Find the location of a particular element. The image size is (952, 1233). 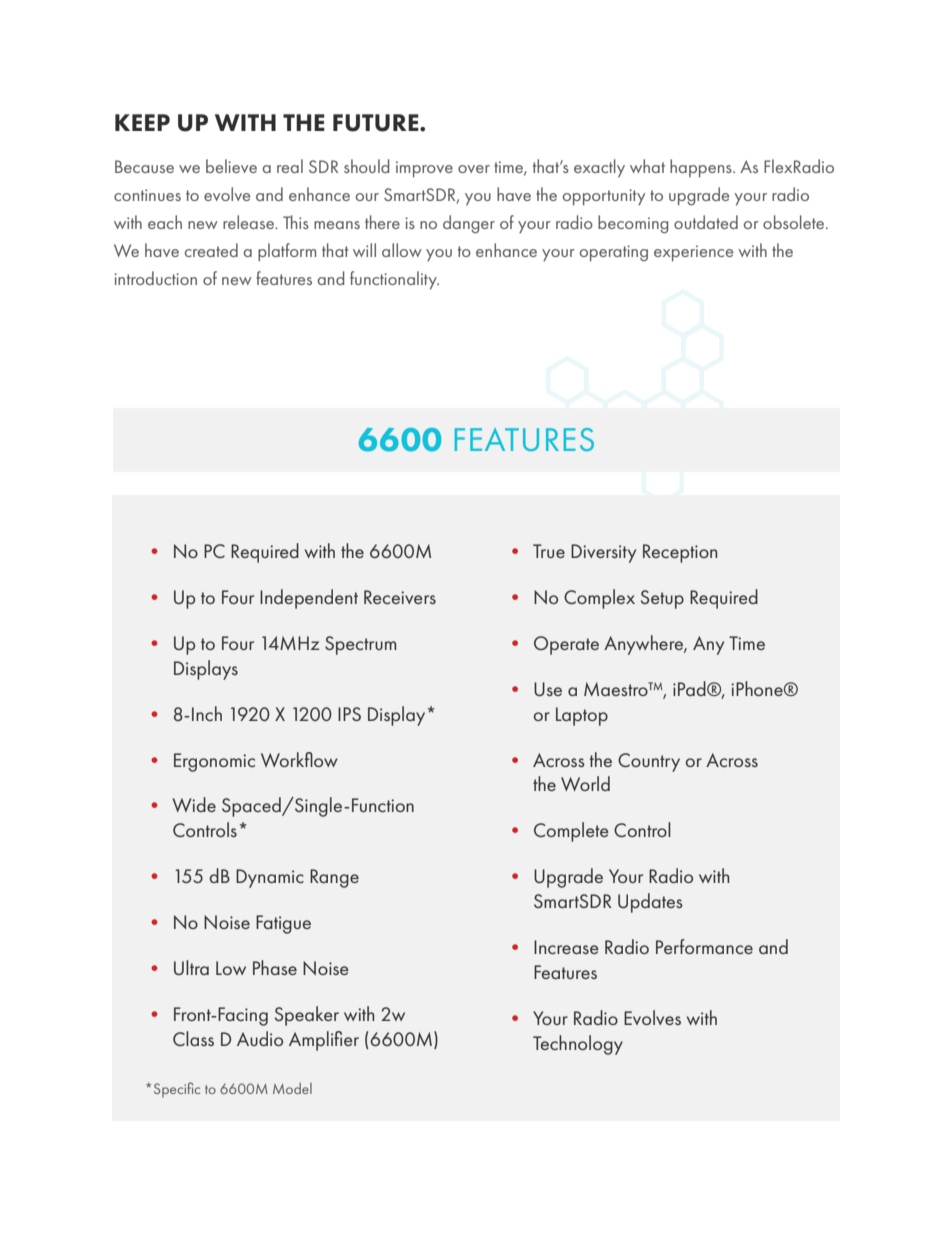

happens is located at coordinates (702, 168).
